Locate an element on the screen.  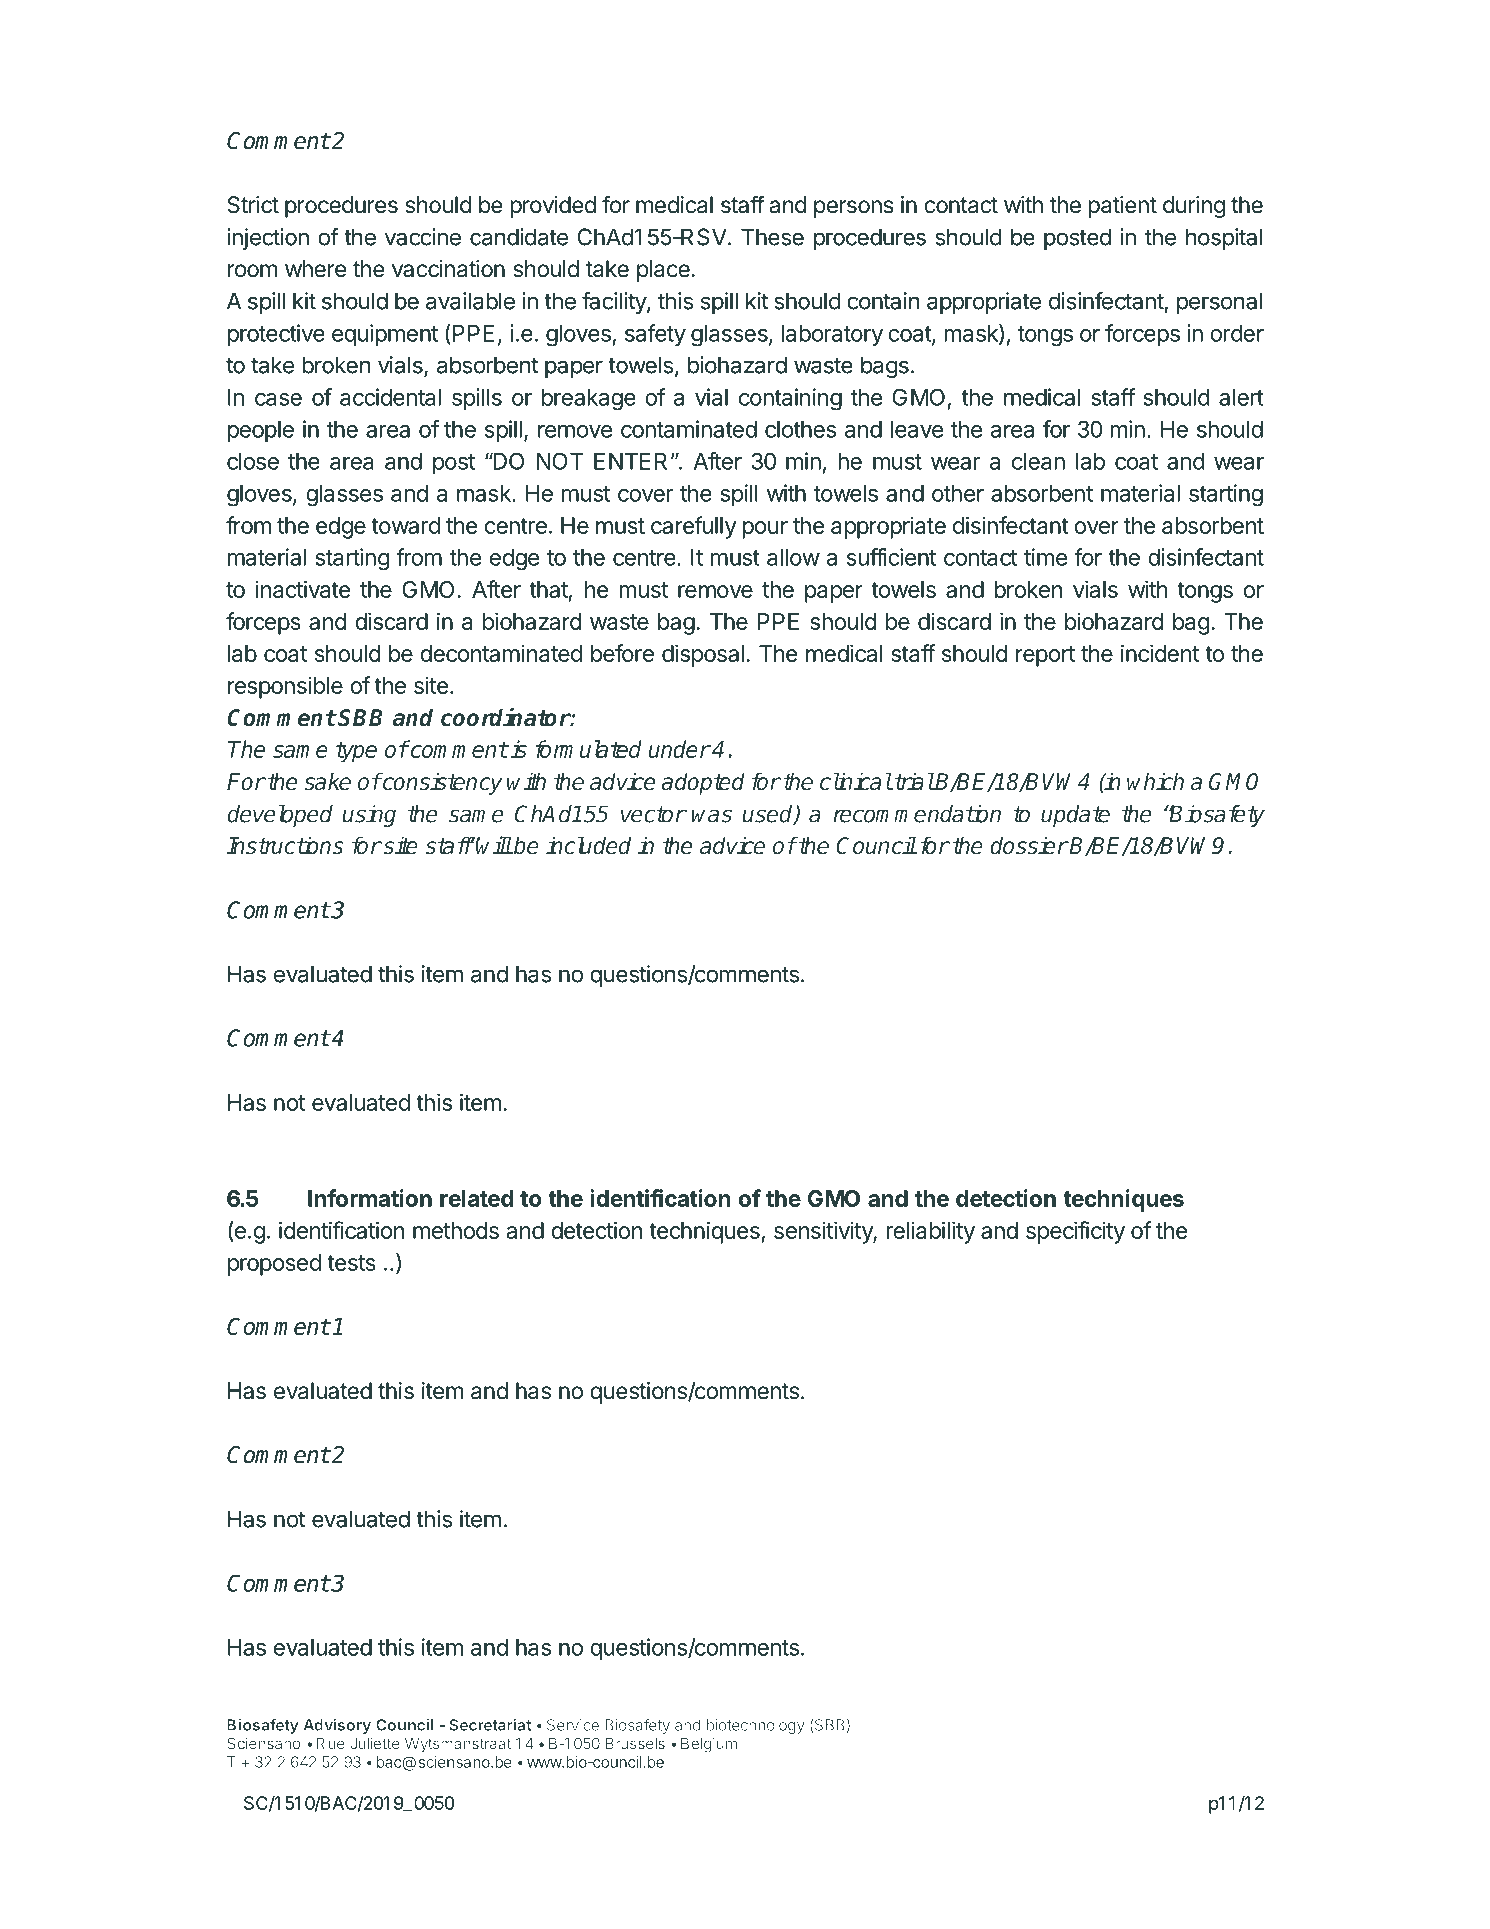
dossier is located at coordinates (1029, 845).
